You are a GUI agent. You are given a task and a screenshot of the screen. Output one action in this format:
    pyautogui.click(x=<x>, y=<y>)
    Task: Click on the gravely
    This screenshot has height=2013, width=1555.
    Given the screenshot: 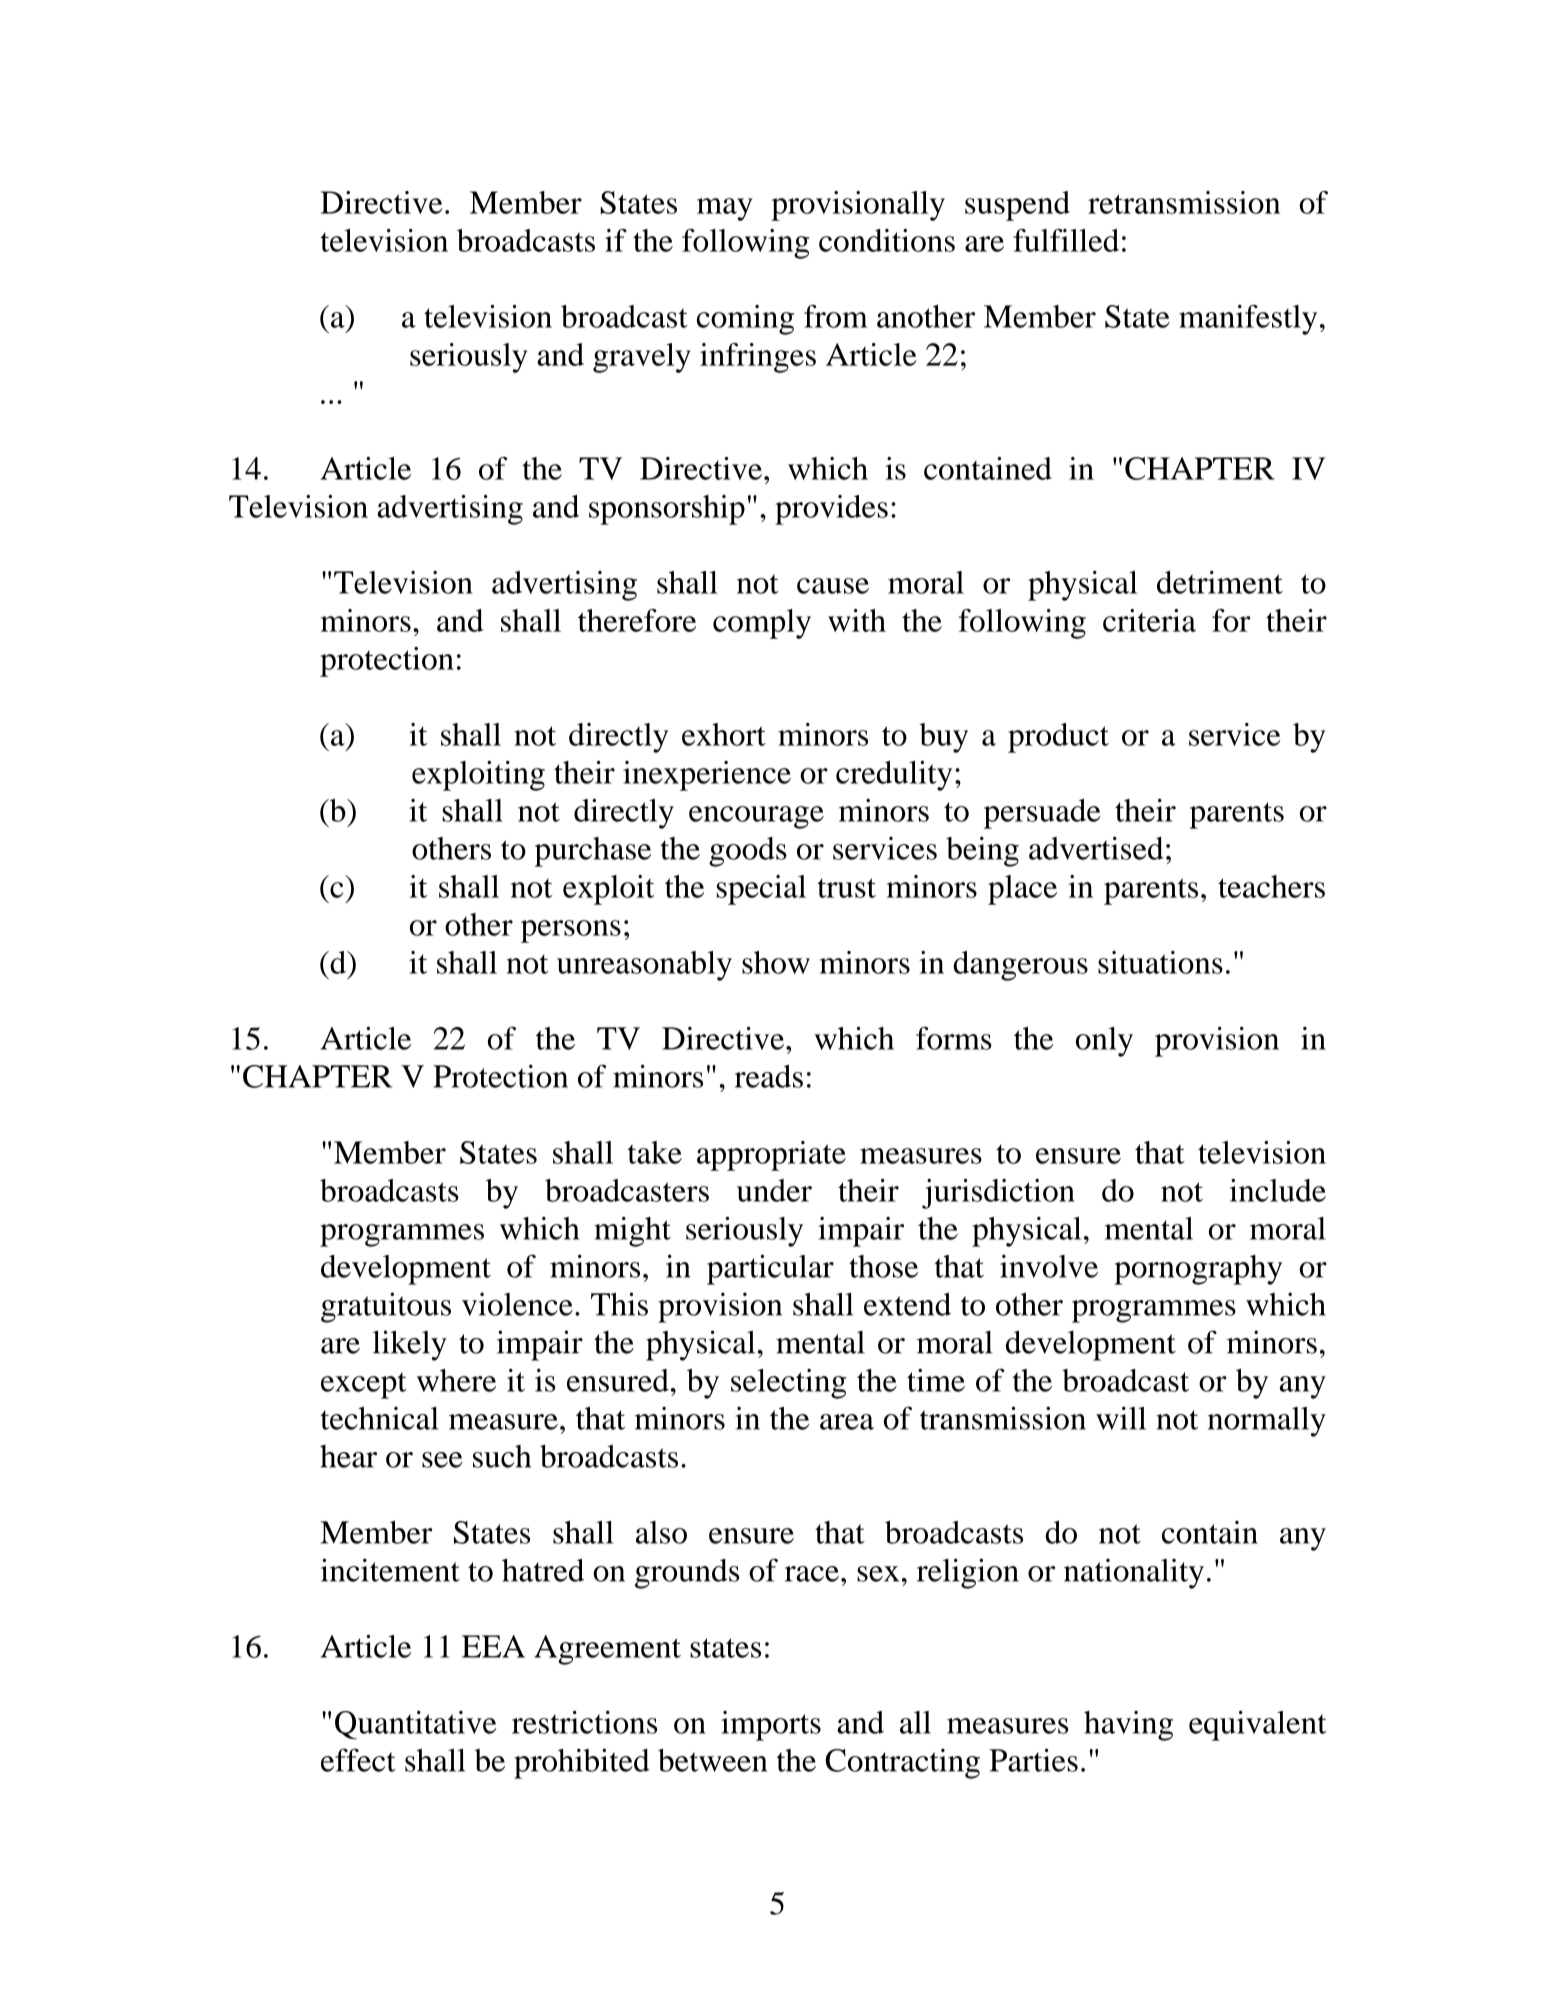 What is the action you would take?
    pyautogui.click(x=642, y=358)
